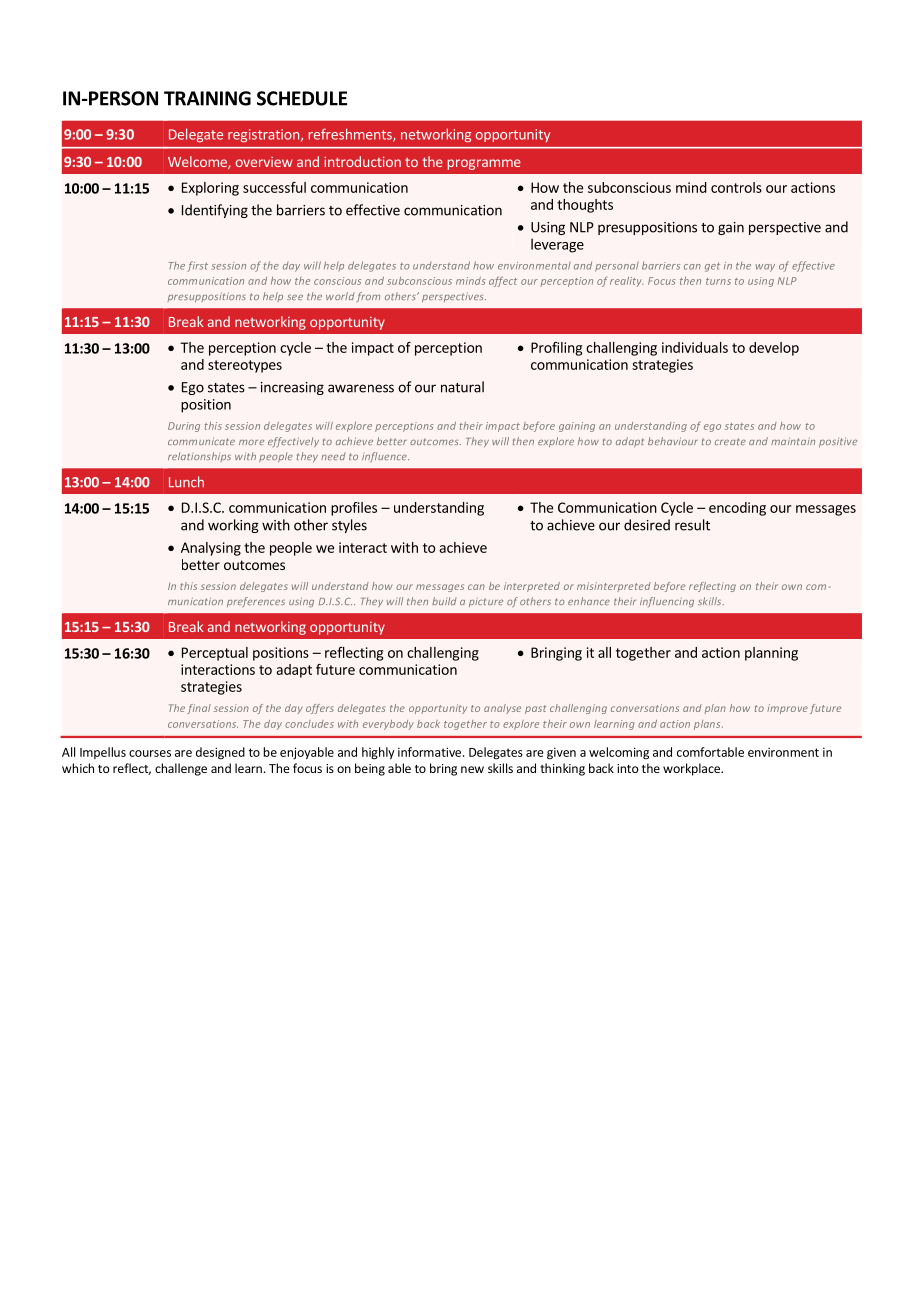  What do you see at coordinates (484, 164) in the image?
I see `programme` at bounding box center [484, 164].
